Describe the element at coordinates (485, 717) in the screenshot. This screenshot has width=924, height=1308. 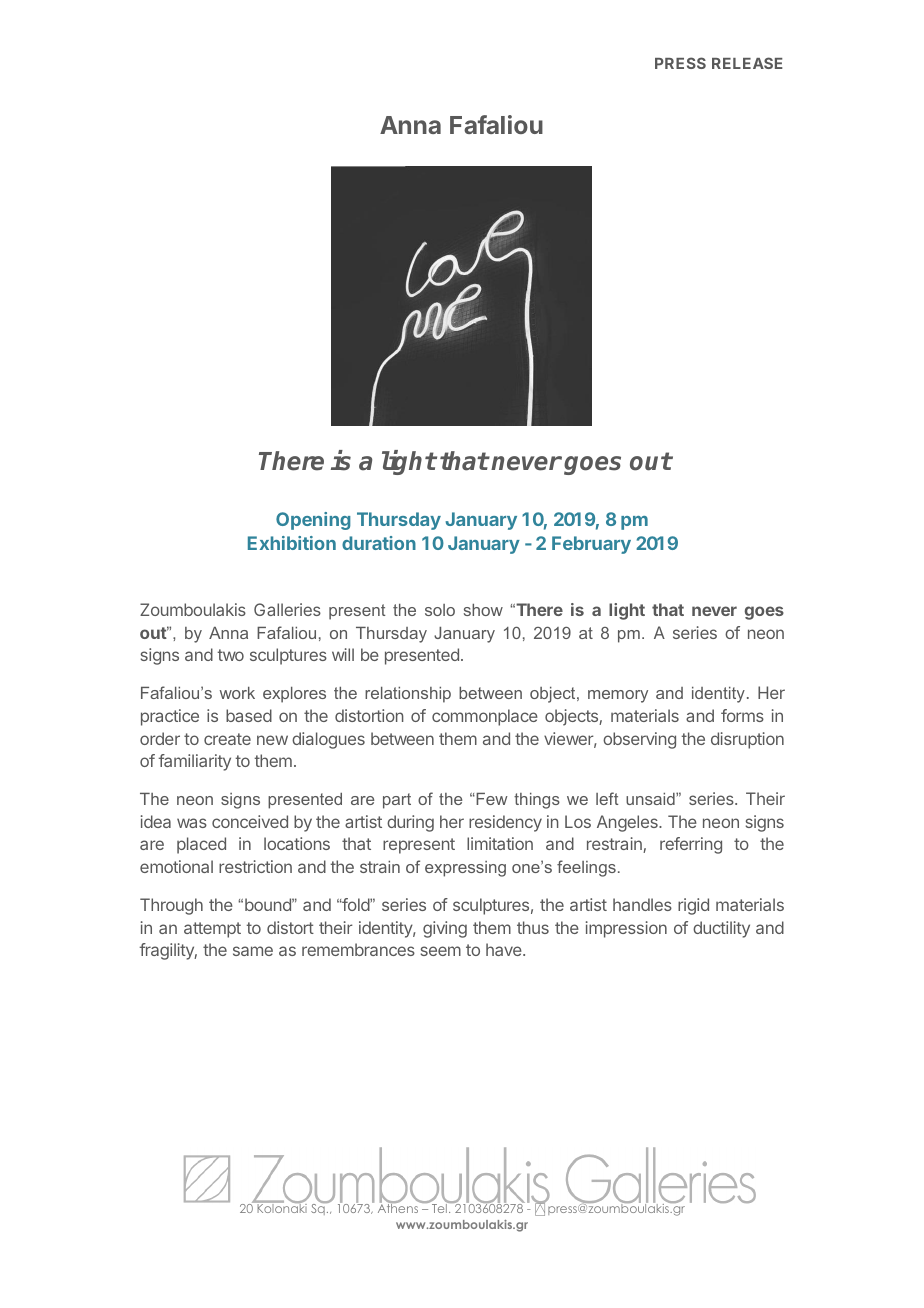
I see `commonplace` at that location.
